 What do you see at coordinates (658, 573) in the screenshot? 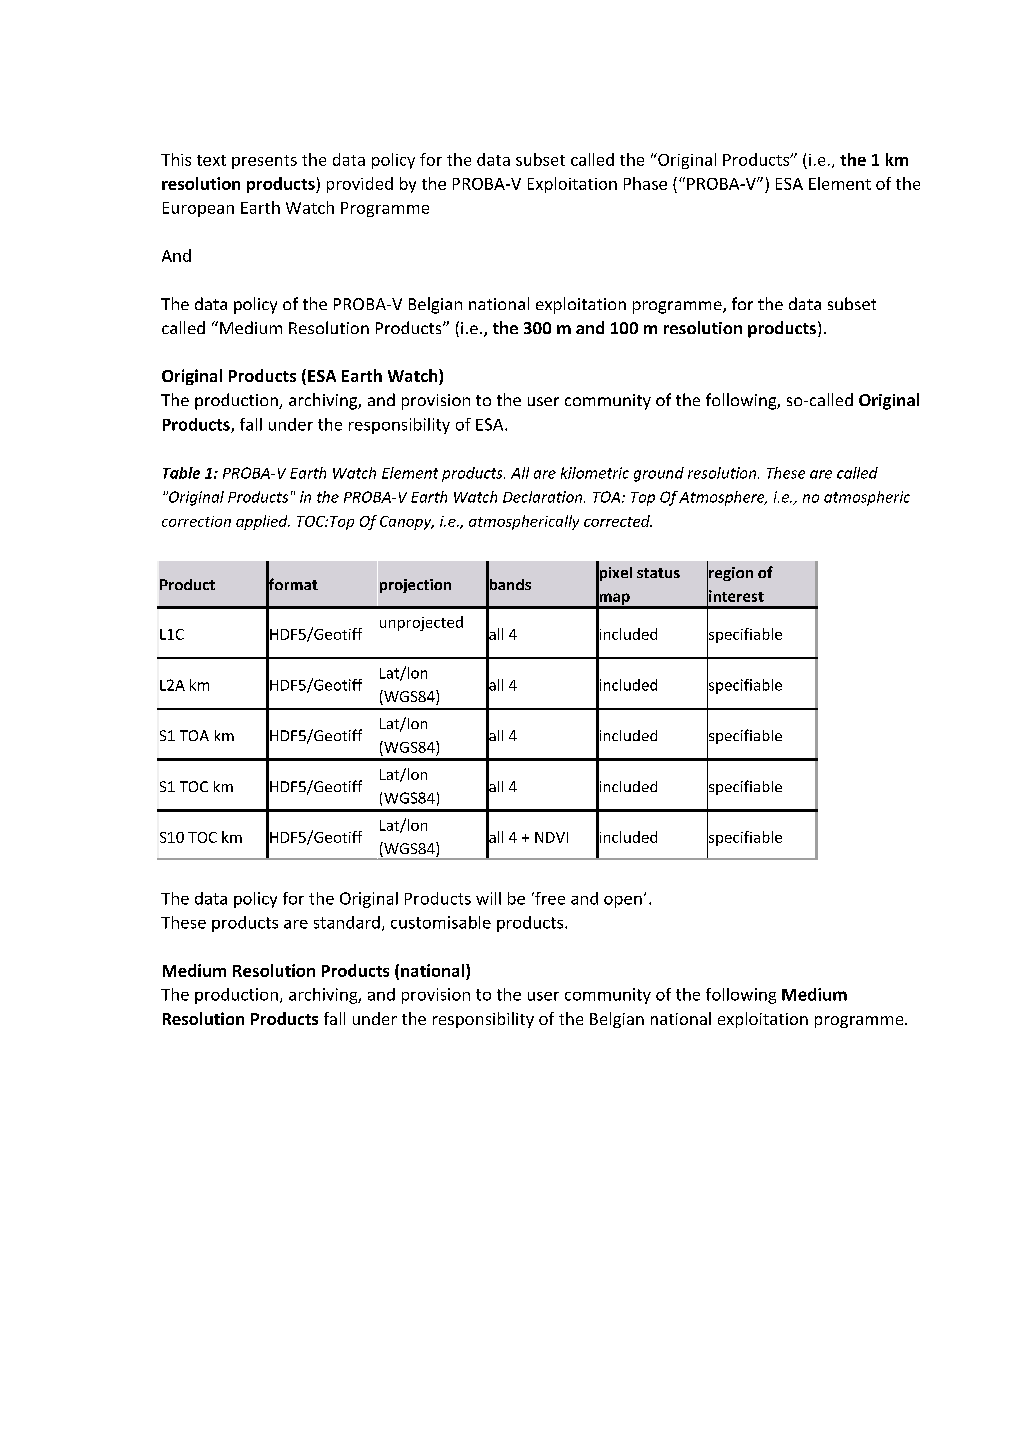
I see `status` at bounding box center [658, 573].
